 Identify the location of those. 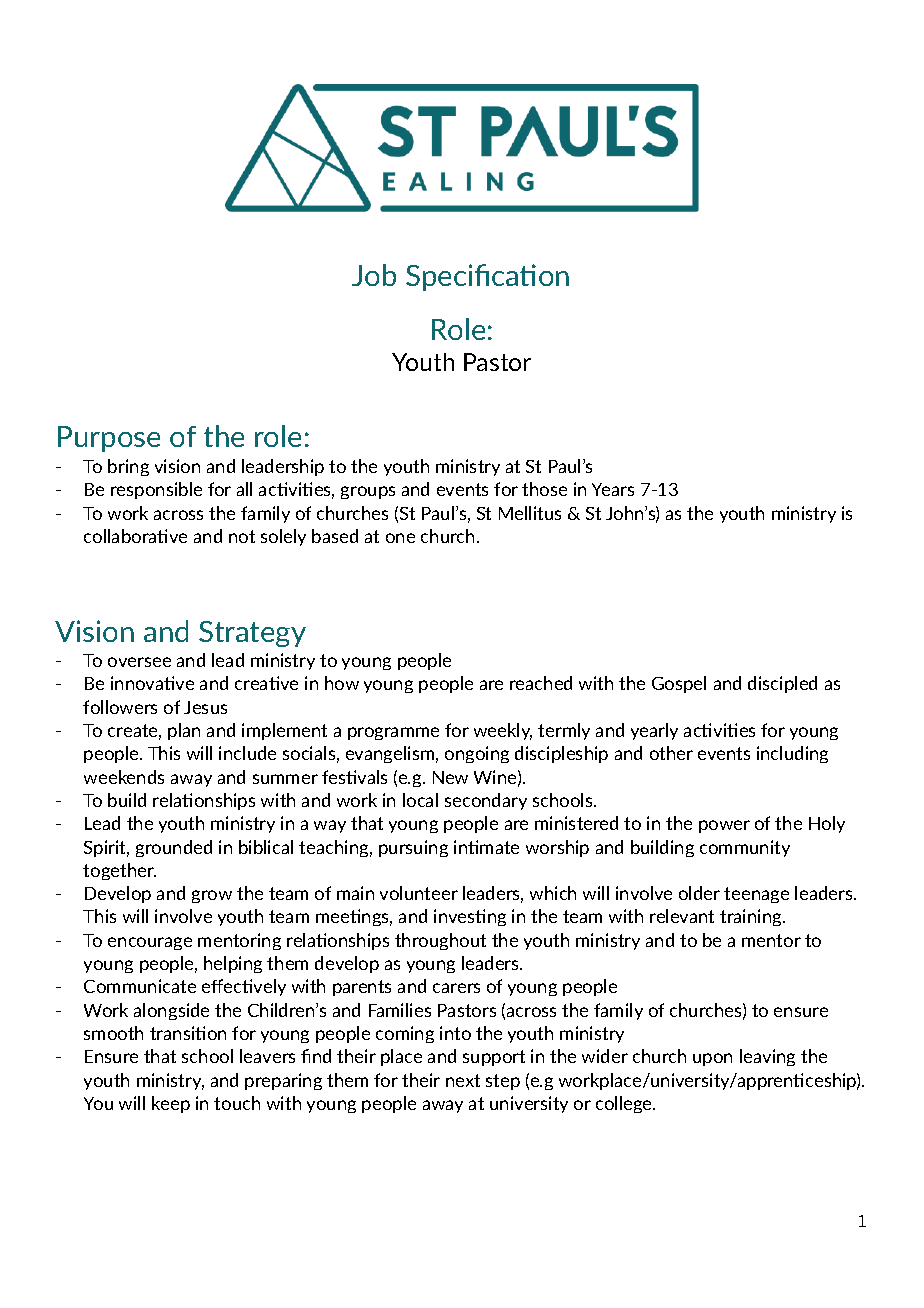
(544, 489).
